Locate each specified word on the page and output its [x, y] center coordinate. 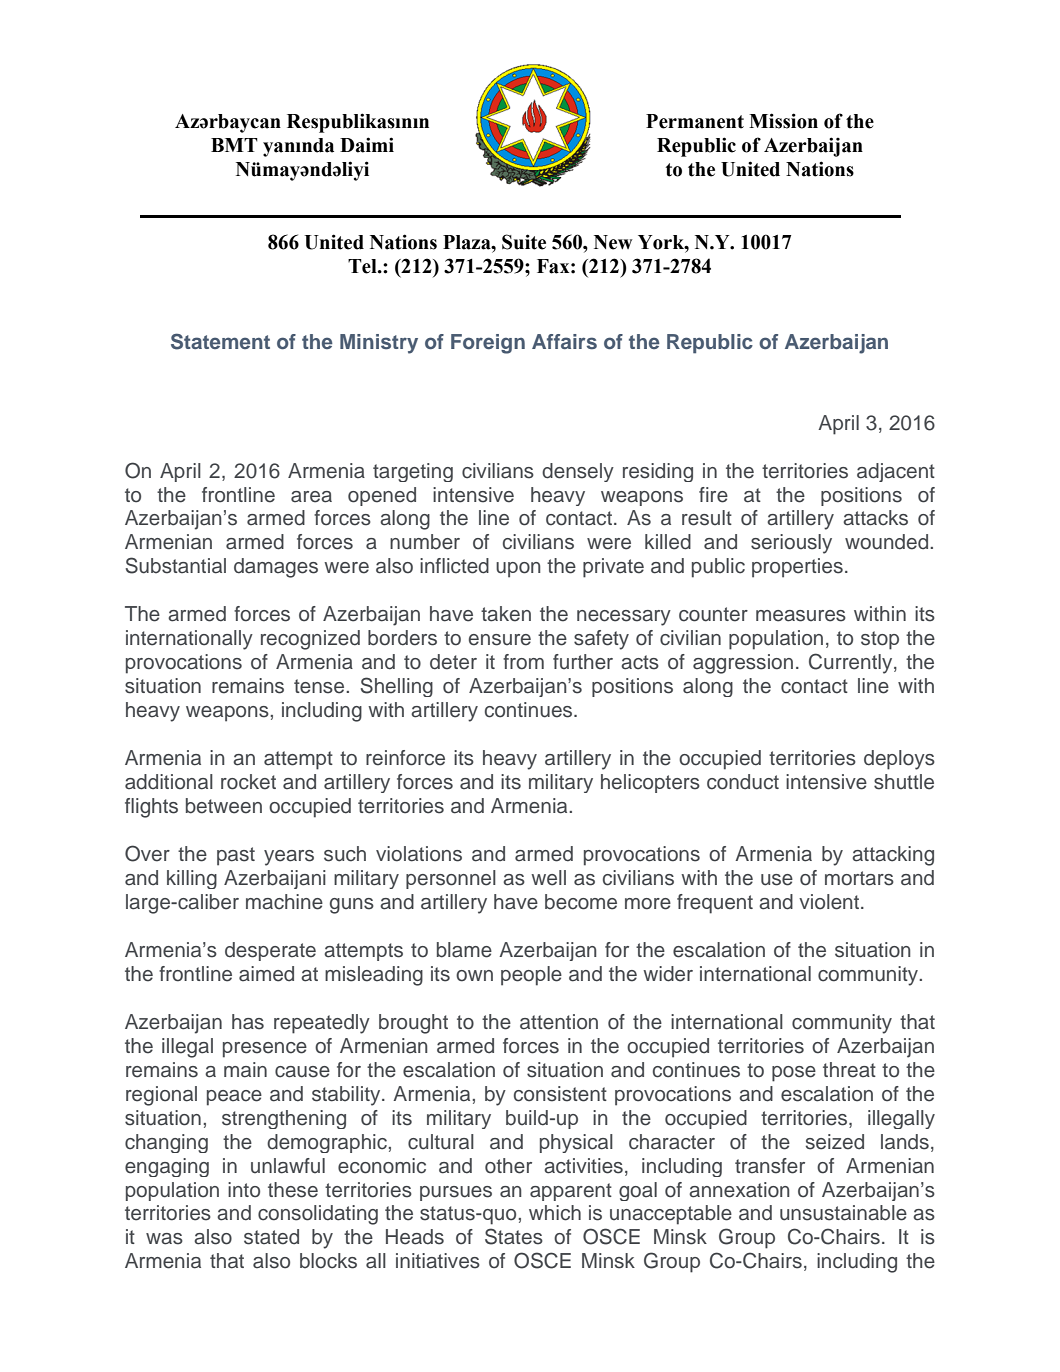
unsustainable [843, 1213]
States [514, 1236]
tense [320, 686]
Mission [783, 121]
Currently [852, 663]
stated [271, 1237]
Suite [524, 242]
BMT [234, 145]
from [523, 662]
